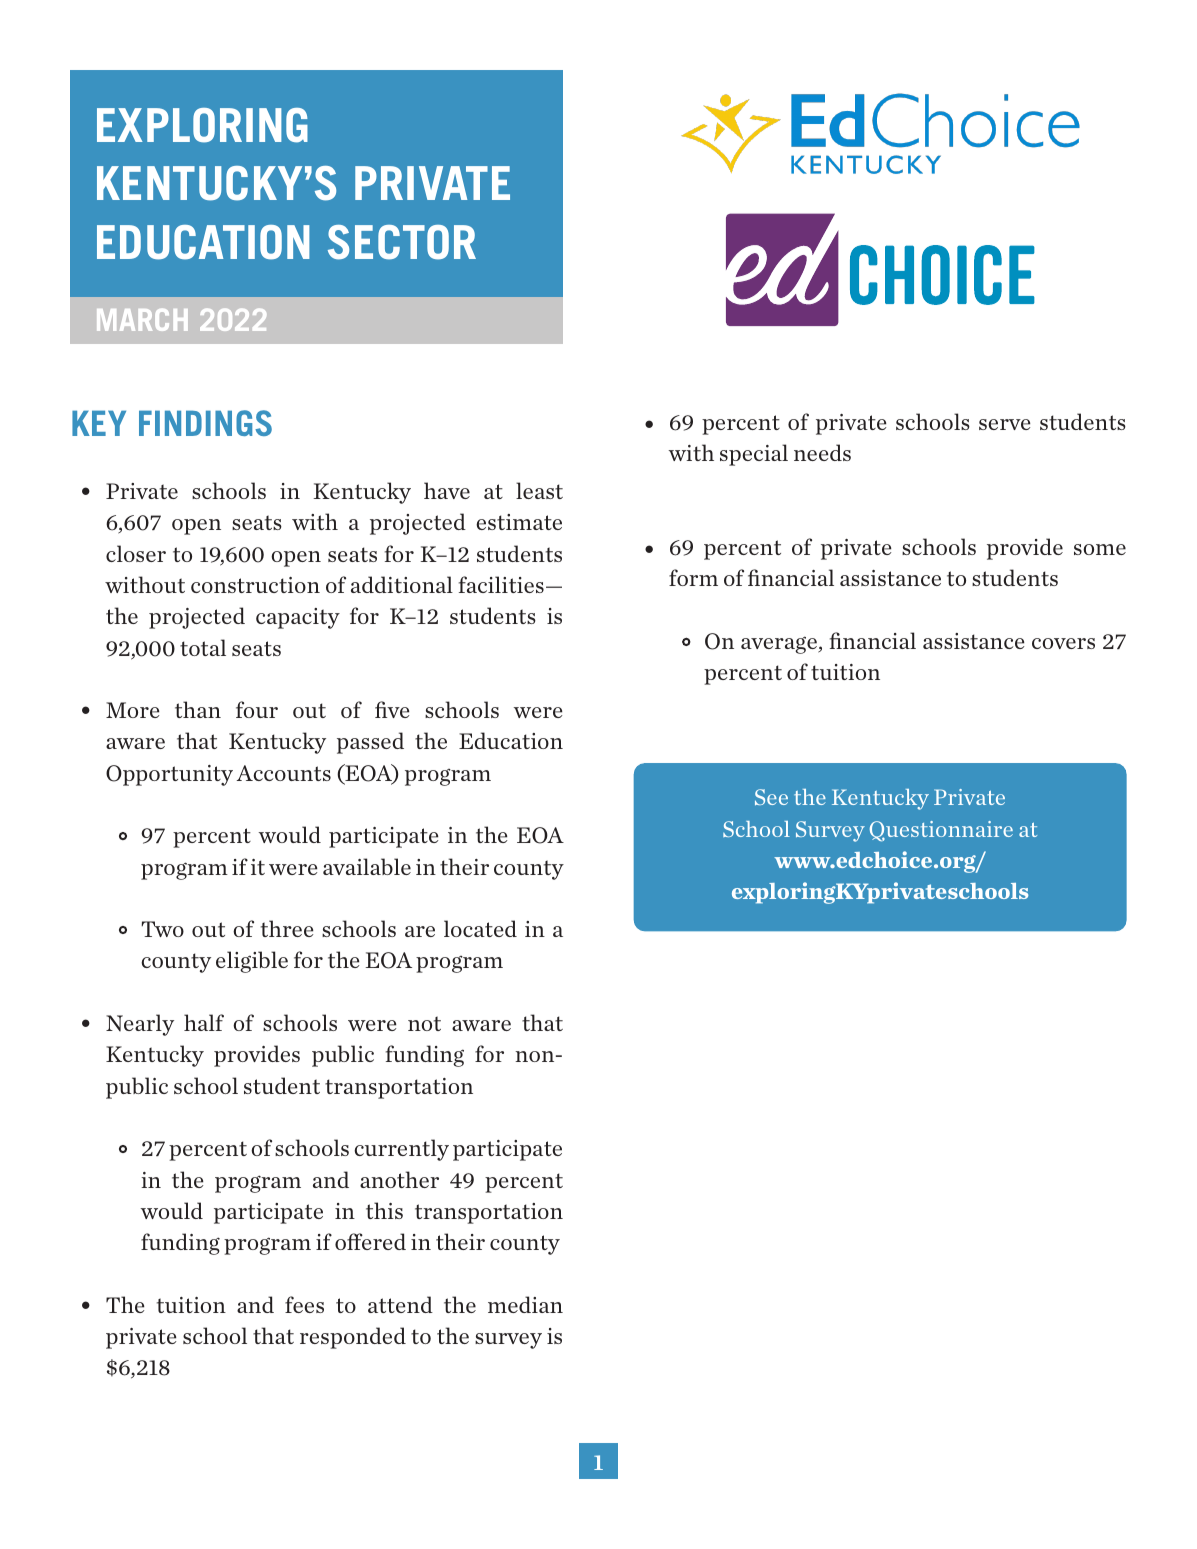 The image size is (1197, 1549). What do you see at coordinates (169, 775) in the page?
I see `Opportunity` at bounding box center [169, 775].
